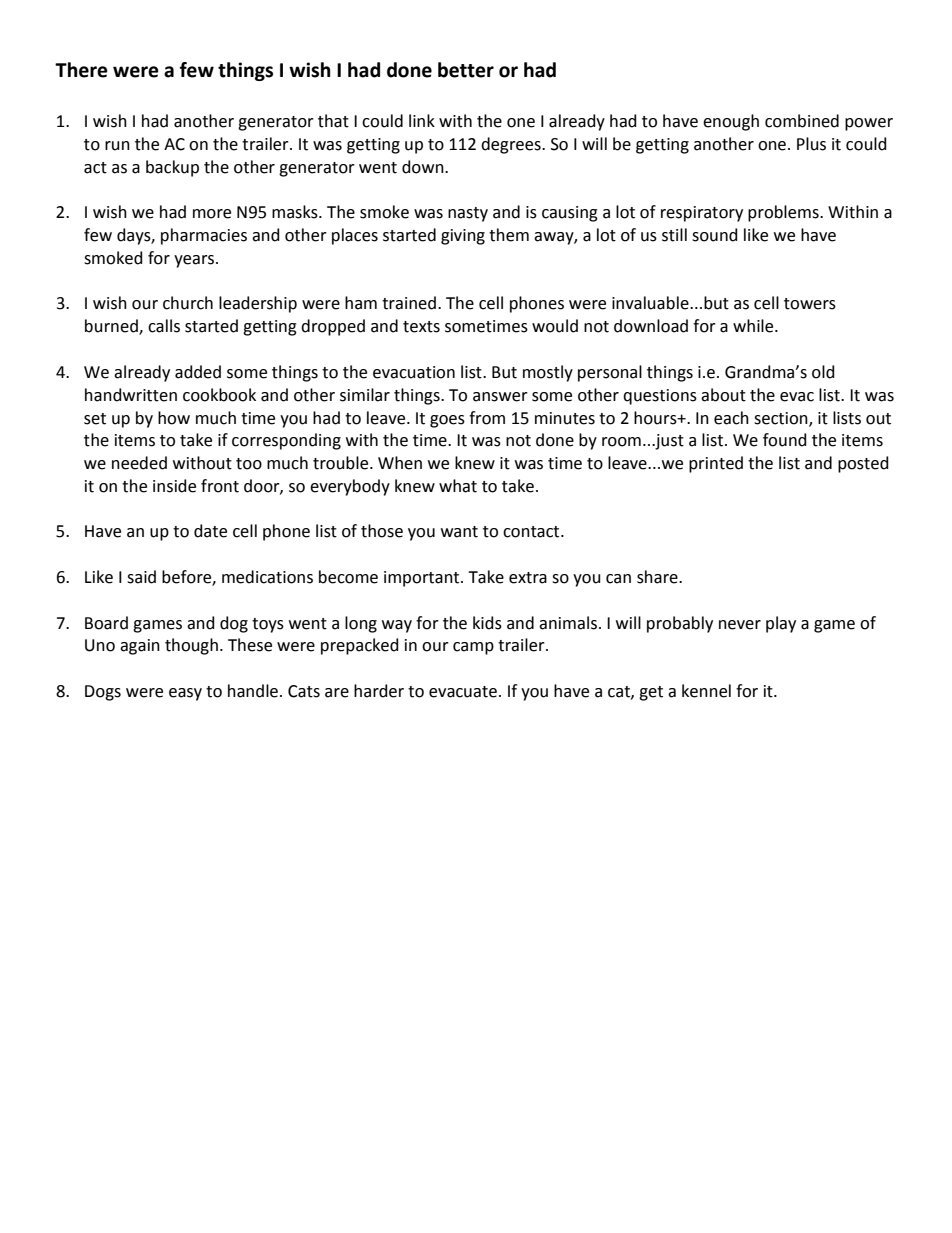 The width and height of the screenshot is (952, 1233). Describe the element at coordinates (81, 70) in the screenshot. I see `There` at that location.
